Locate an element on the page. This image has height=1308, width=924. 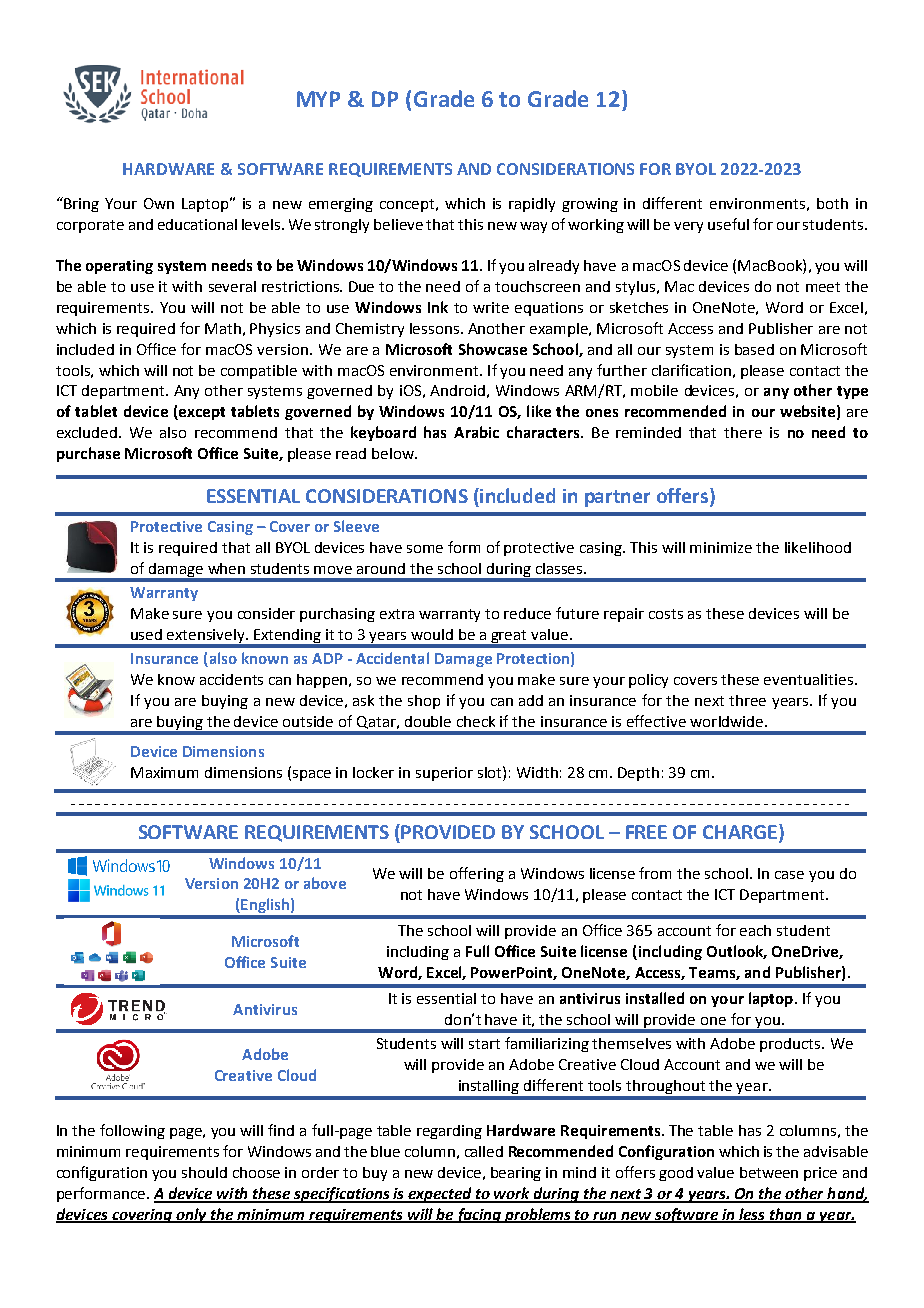
offering is located at coordinates (477, 874).
